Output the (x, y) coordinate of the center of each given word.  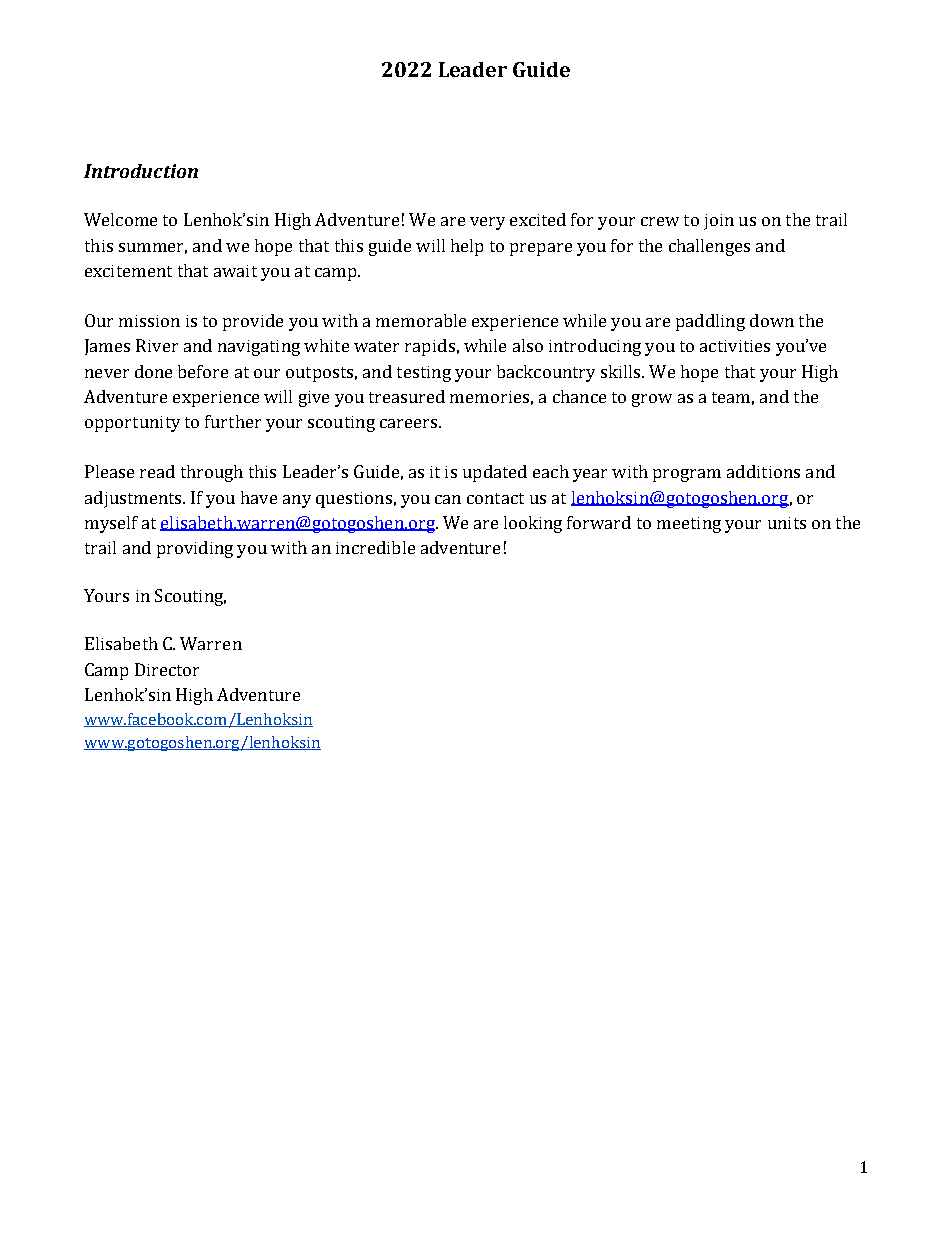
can (448, 499)
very (487, 223)
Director (167, 669)
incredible (375, 547)
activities (735, 346)
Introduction (141, 171)
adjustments (134, 499)
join (719, 222)
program (687, 475)
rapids (430, 347)
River (157, 345)
